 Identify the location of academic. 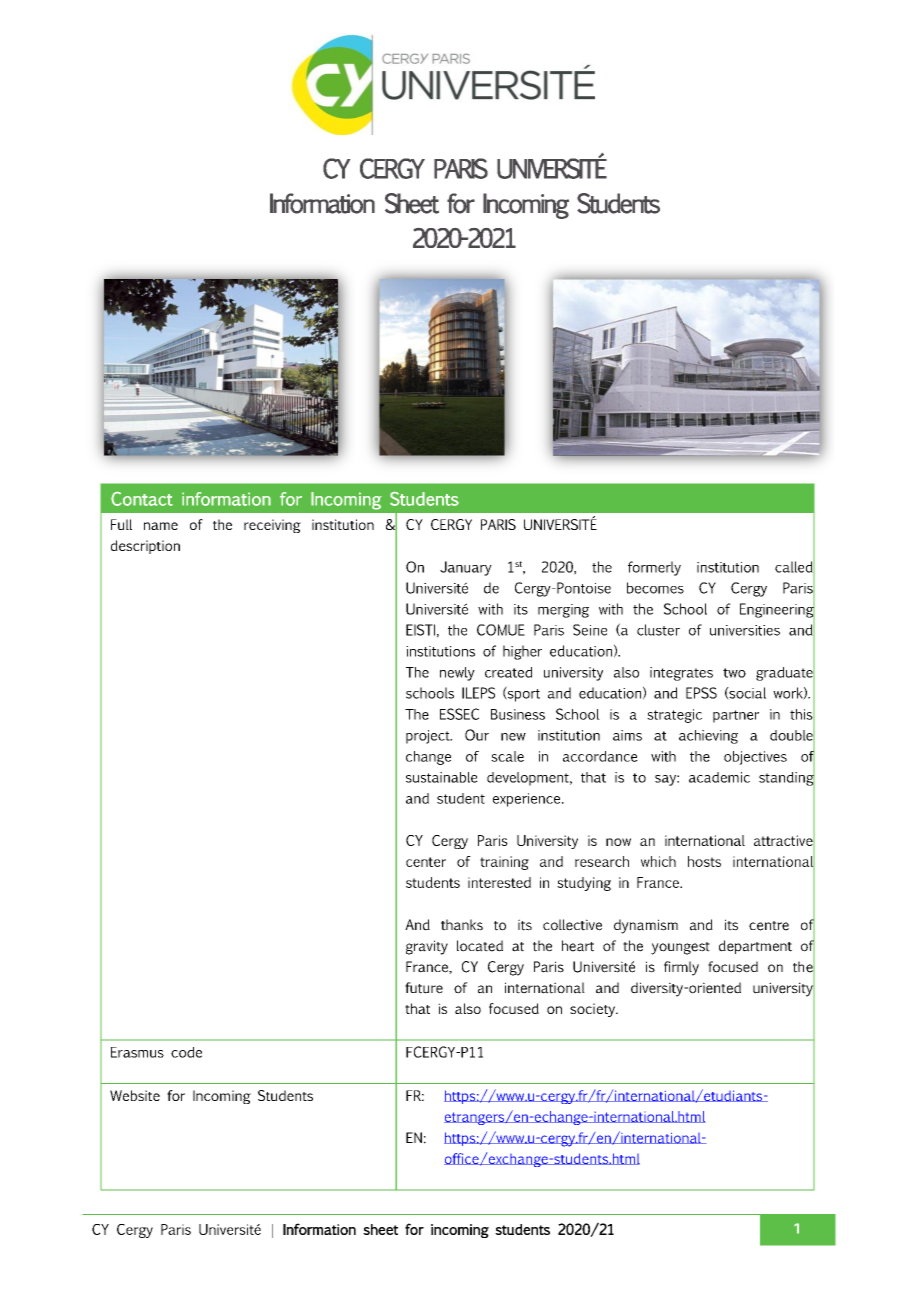
(719, 777).
